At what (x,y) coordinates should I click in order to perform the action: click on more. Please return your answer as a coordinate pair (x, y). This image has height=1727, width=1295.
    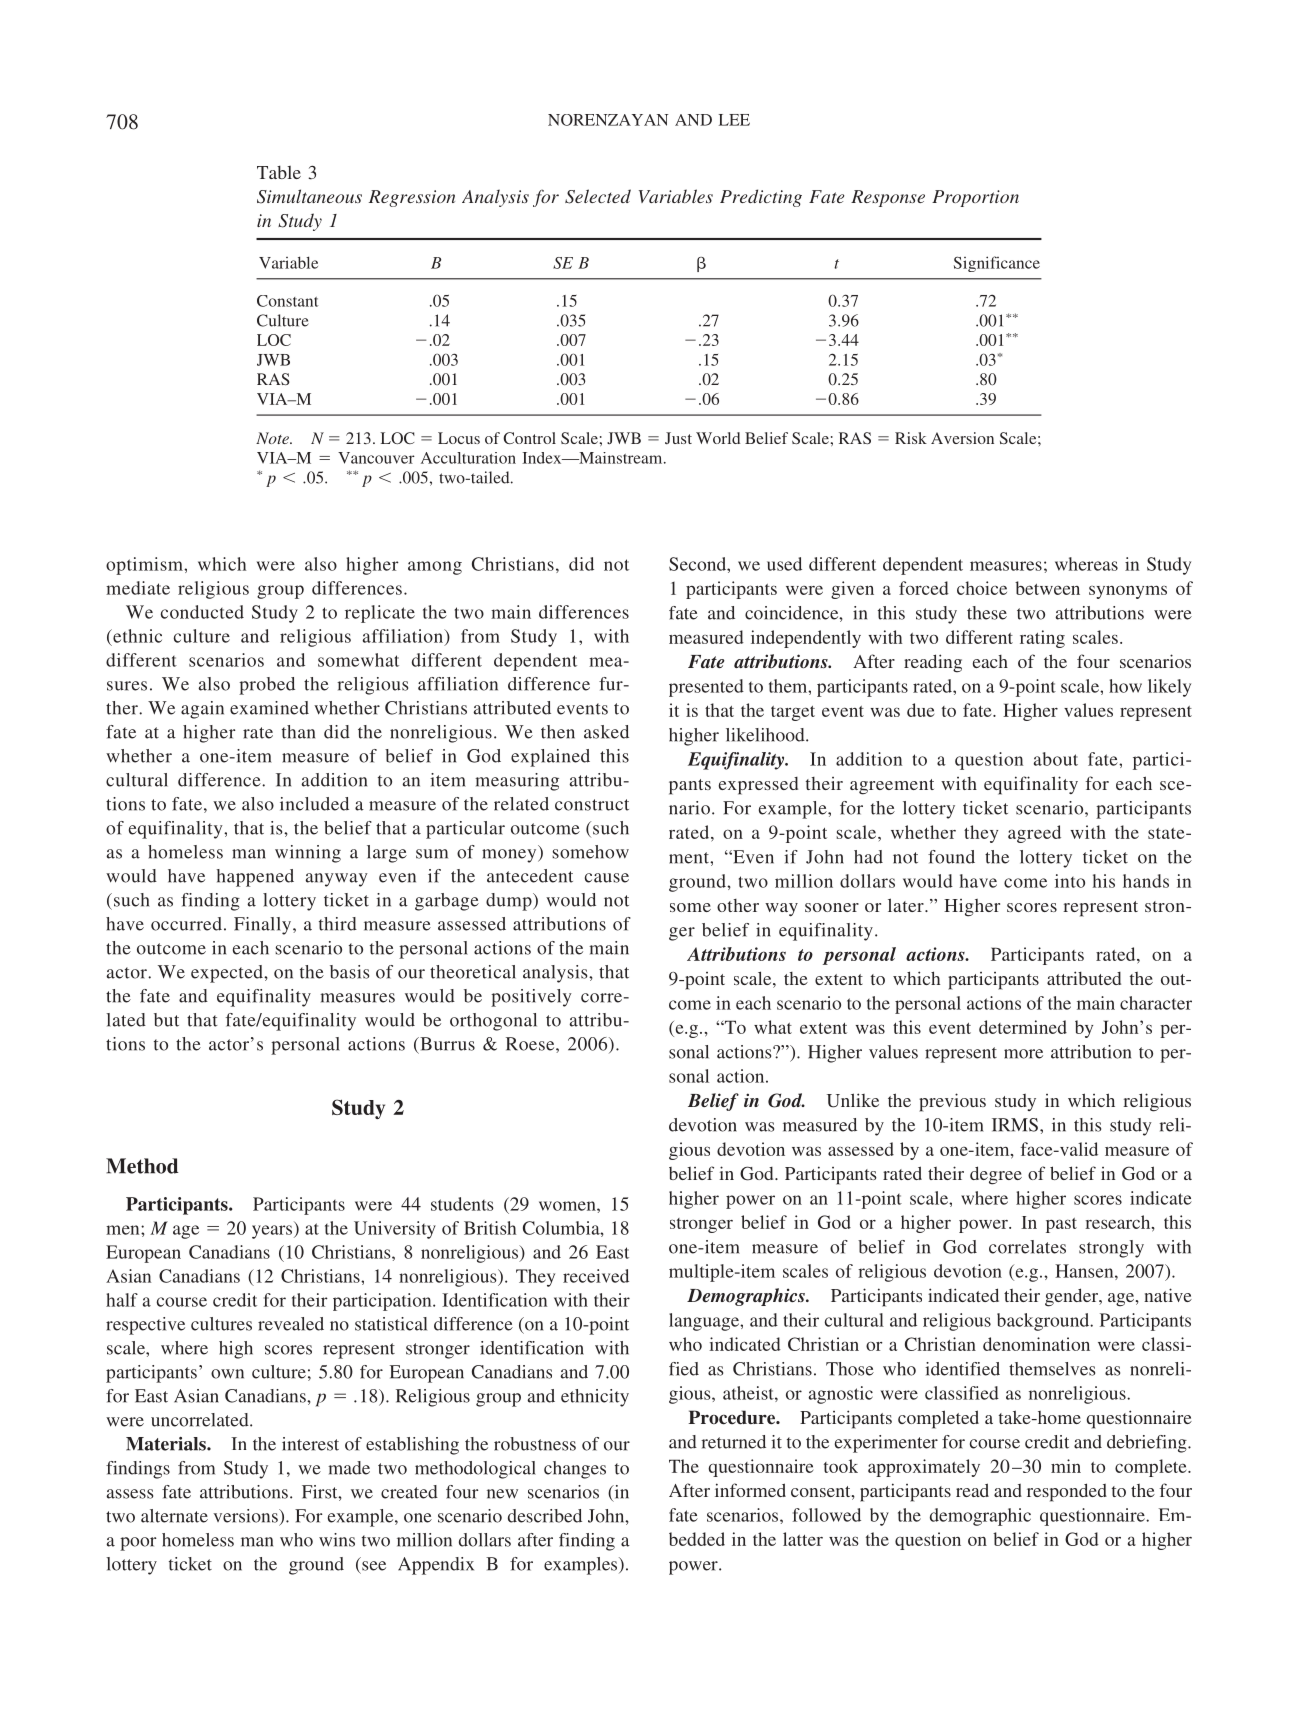
    Looking at the image, I should click on (1023, 1054).
